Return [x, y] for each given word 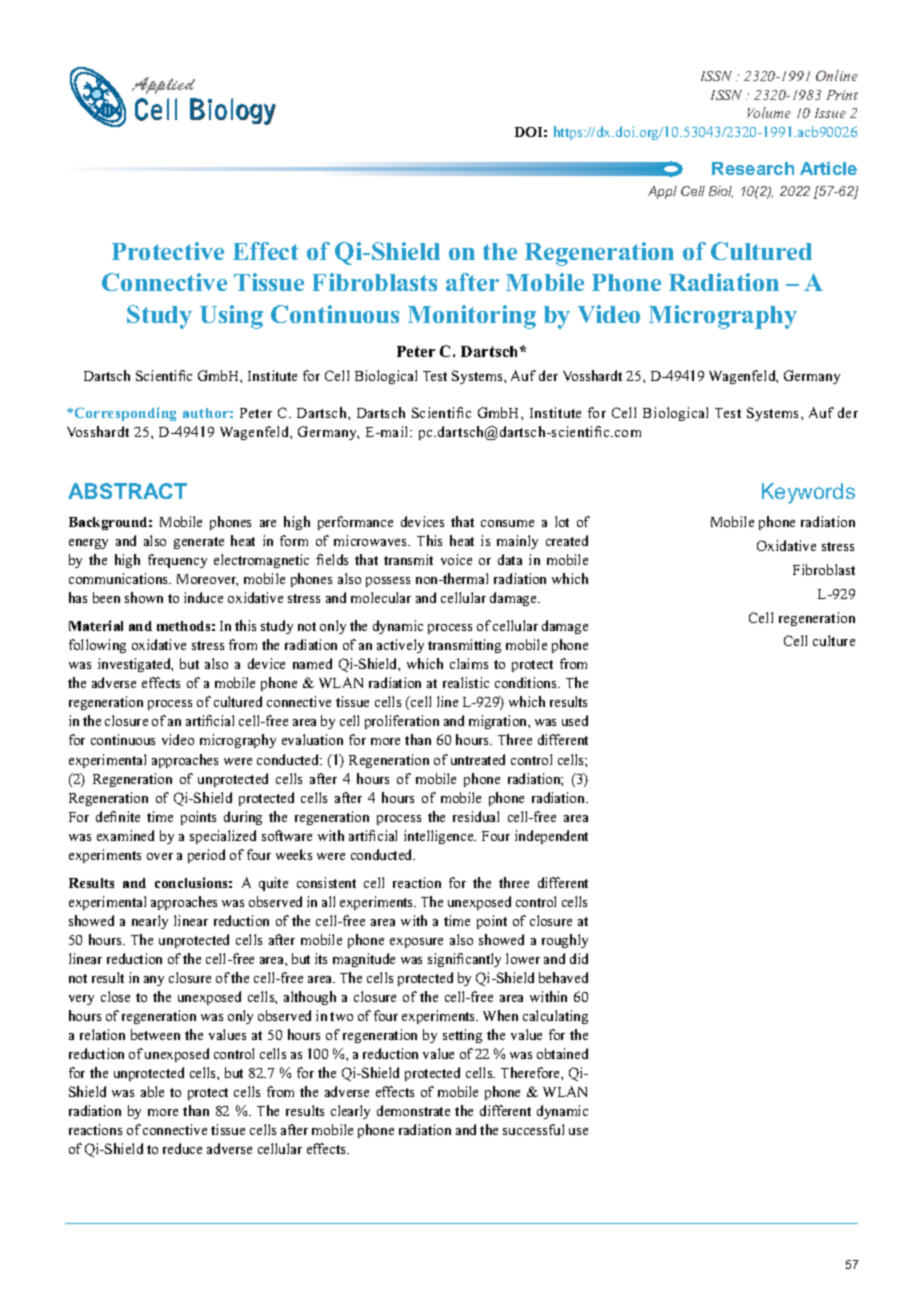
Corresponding [124, 414]
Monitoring [472, 317]
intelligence [440, 837]
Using [231, 317]
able [152, 1091]
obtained [562, 1053]
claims [469, 663]
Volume [769, 112]
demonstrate [413, 1110]
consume [507, 523]
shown [144, 597]
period [206, 856]
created [567, 540]
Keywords [808, 493]
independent [551, 837]
